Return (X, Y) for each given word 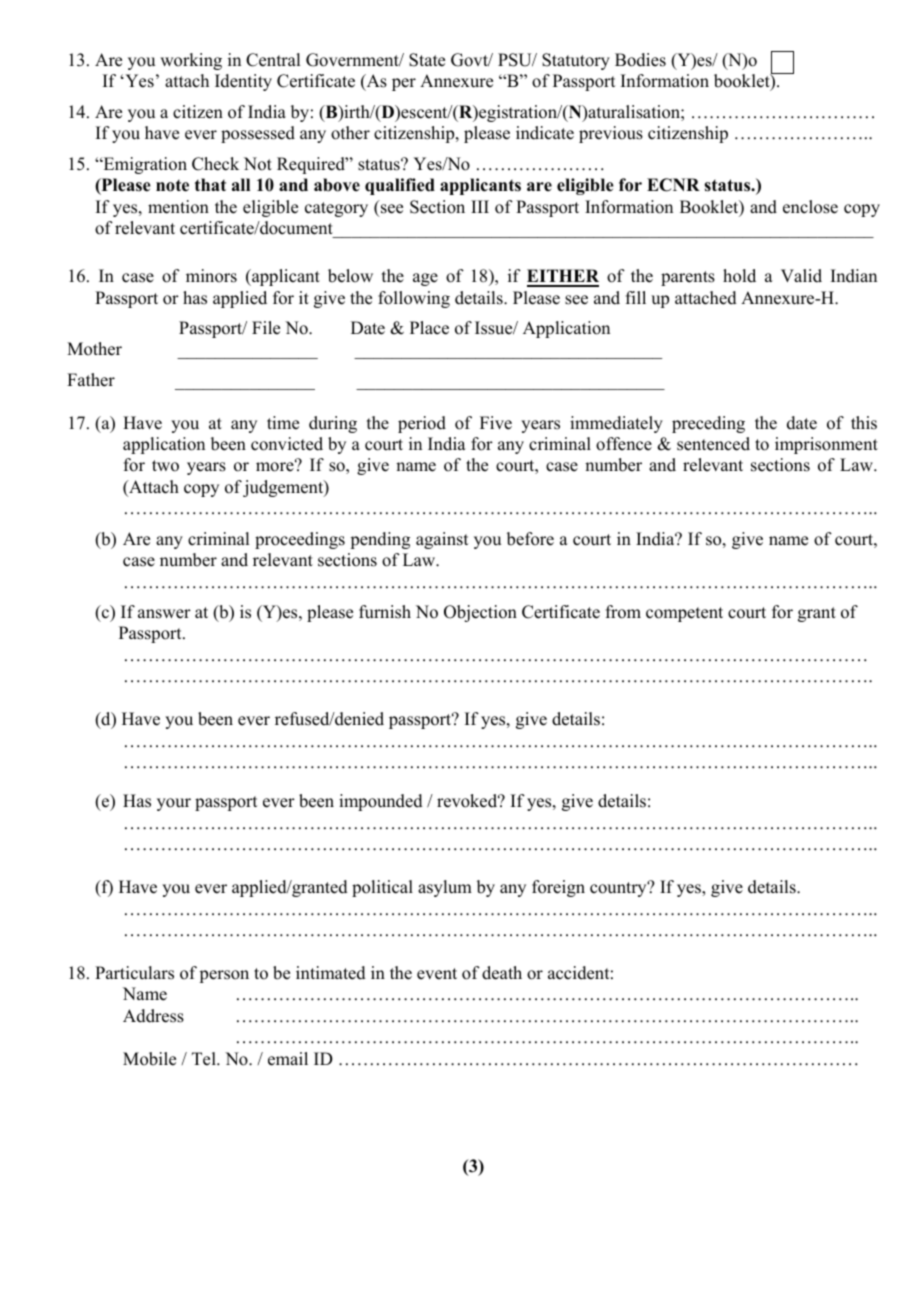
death (502, 973)
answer (164, 614)
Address (153, 1016)
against (442, 540)
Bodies (640, 60)
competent (684, 614)
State (427, 60)
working (191, 61)
